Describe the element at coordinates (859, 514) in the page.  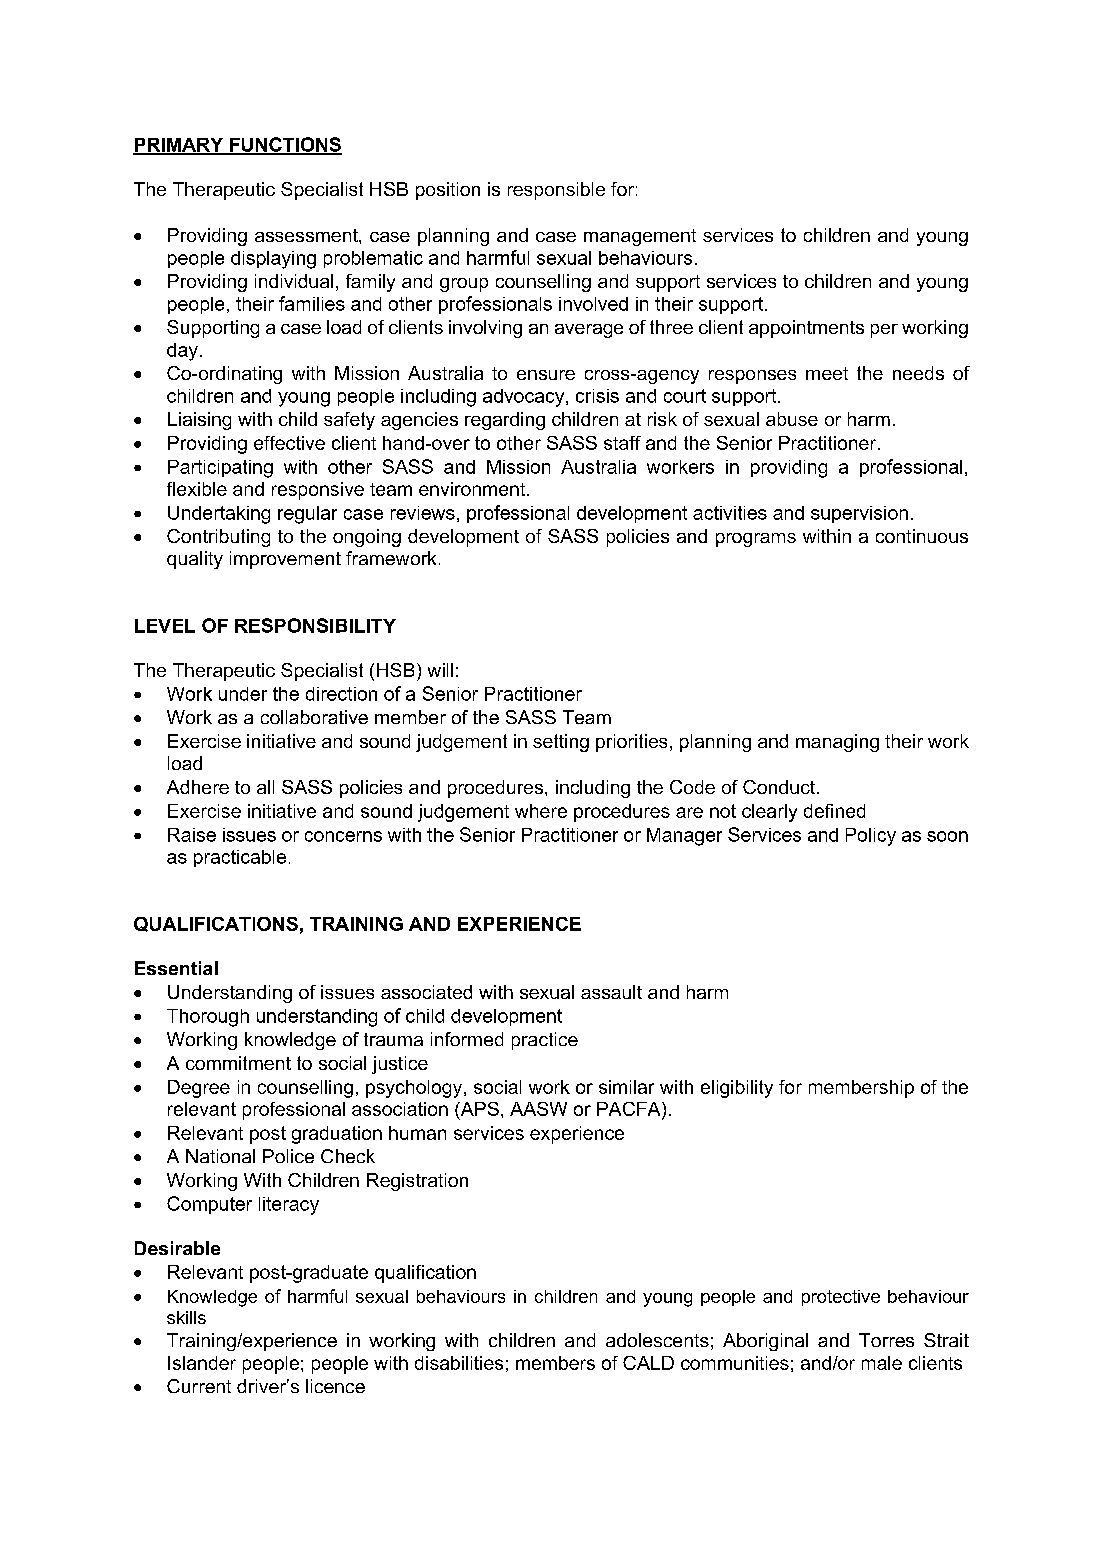
I see `supervision` at that location.
